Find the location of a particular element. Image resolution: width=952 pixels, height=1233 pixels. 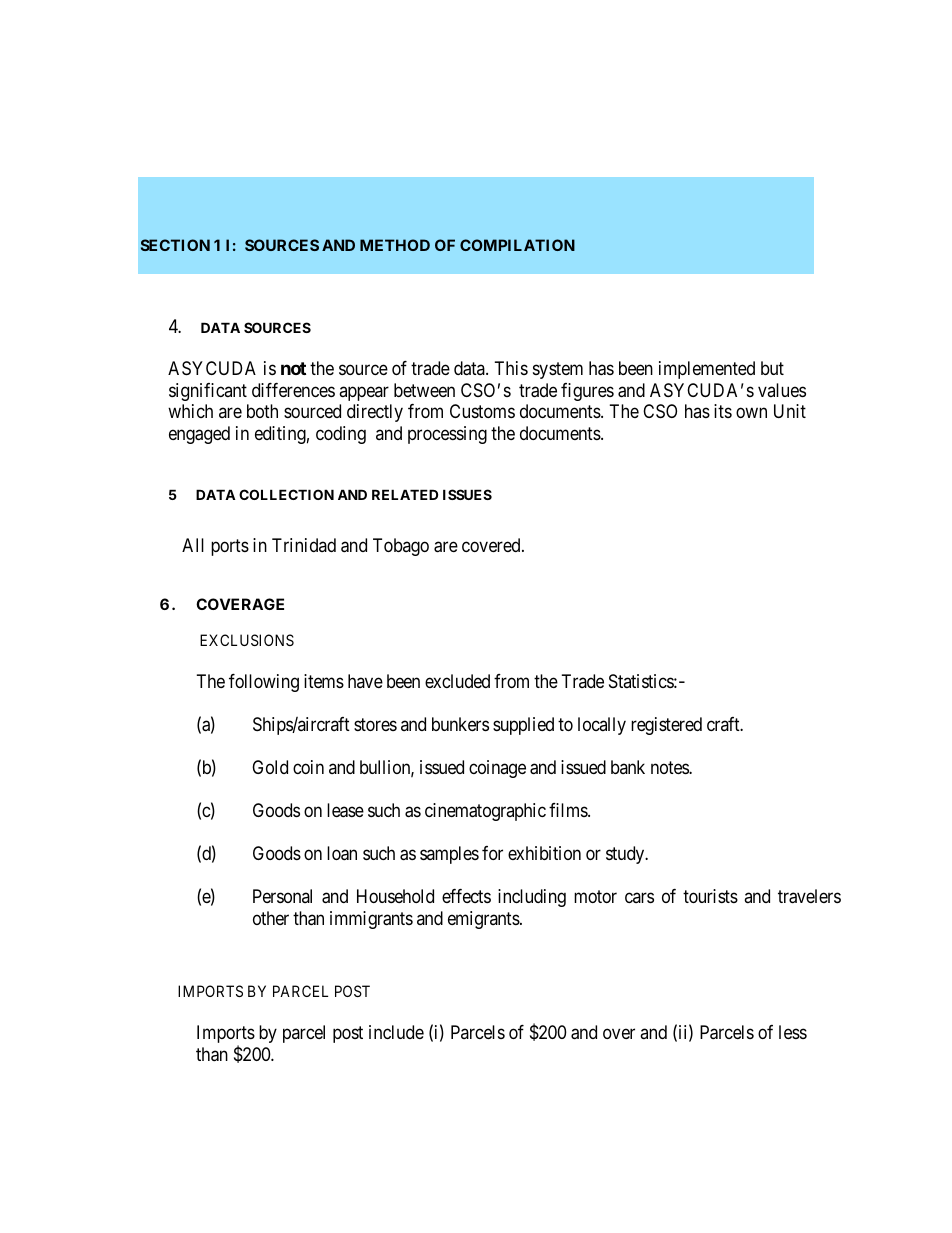

less is located at coordinates (793, 1032).
